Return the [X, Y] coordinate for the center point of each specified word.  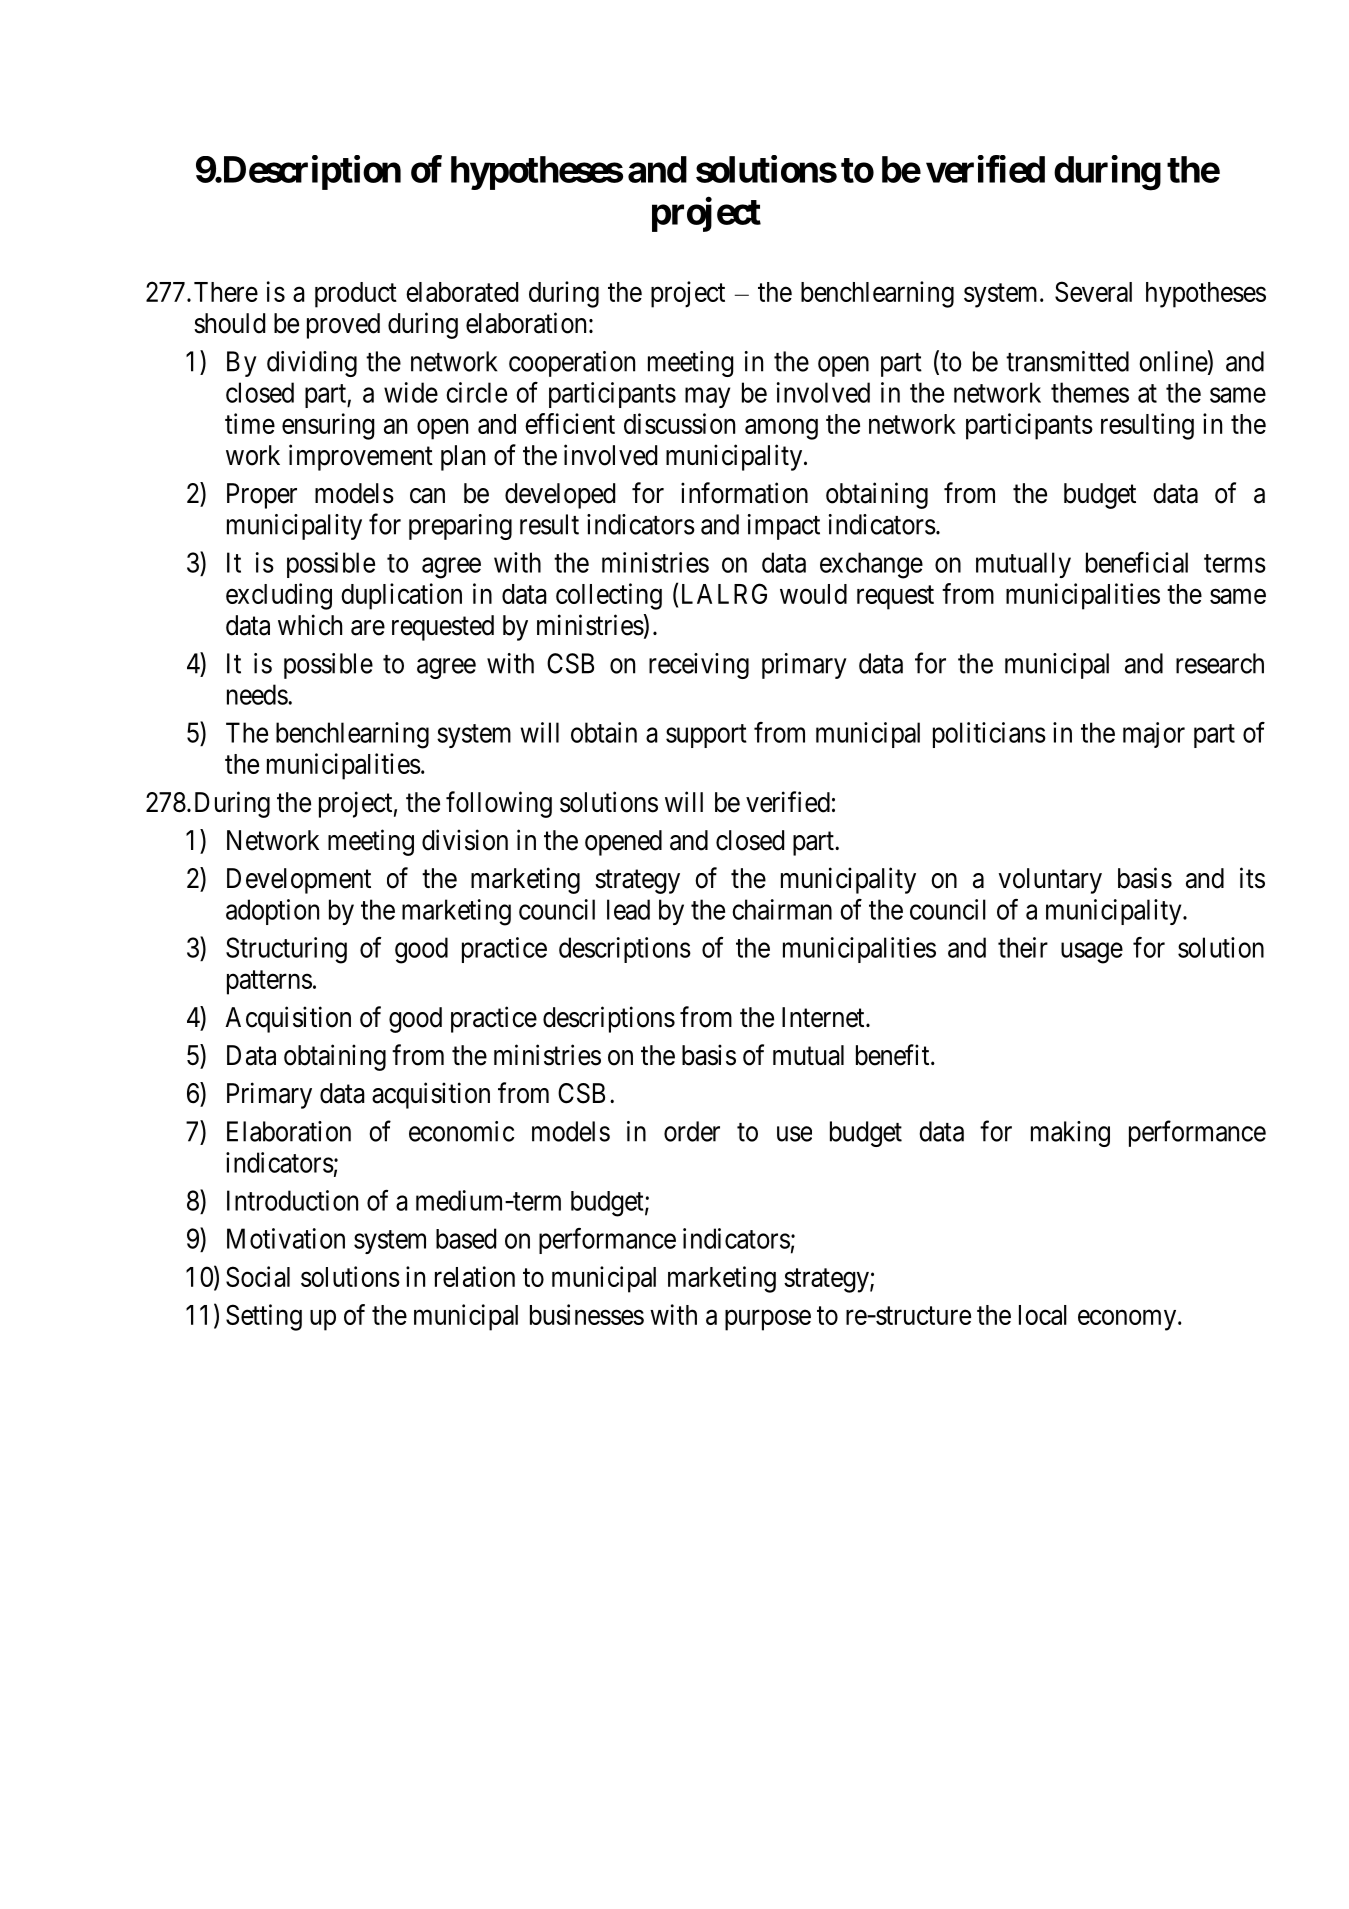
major [1154, 735]
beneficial [1137, 562]
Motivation [286, 1238]
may [707, 397]
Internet [824, 1017]
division [465, 840]
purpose [768, 1320]
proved [343, 326]
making [1070, 1134]
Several [1093, 291]
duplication [401, 596]
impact [784, 527]
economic [461, 1131]
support [706, 736]
